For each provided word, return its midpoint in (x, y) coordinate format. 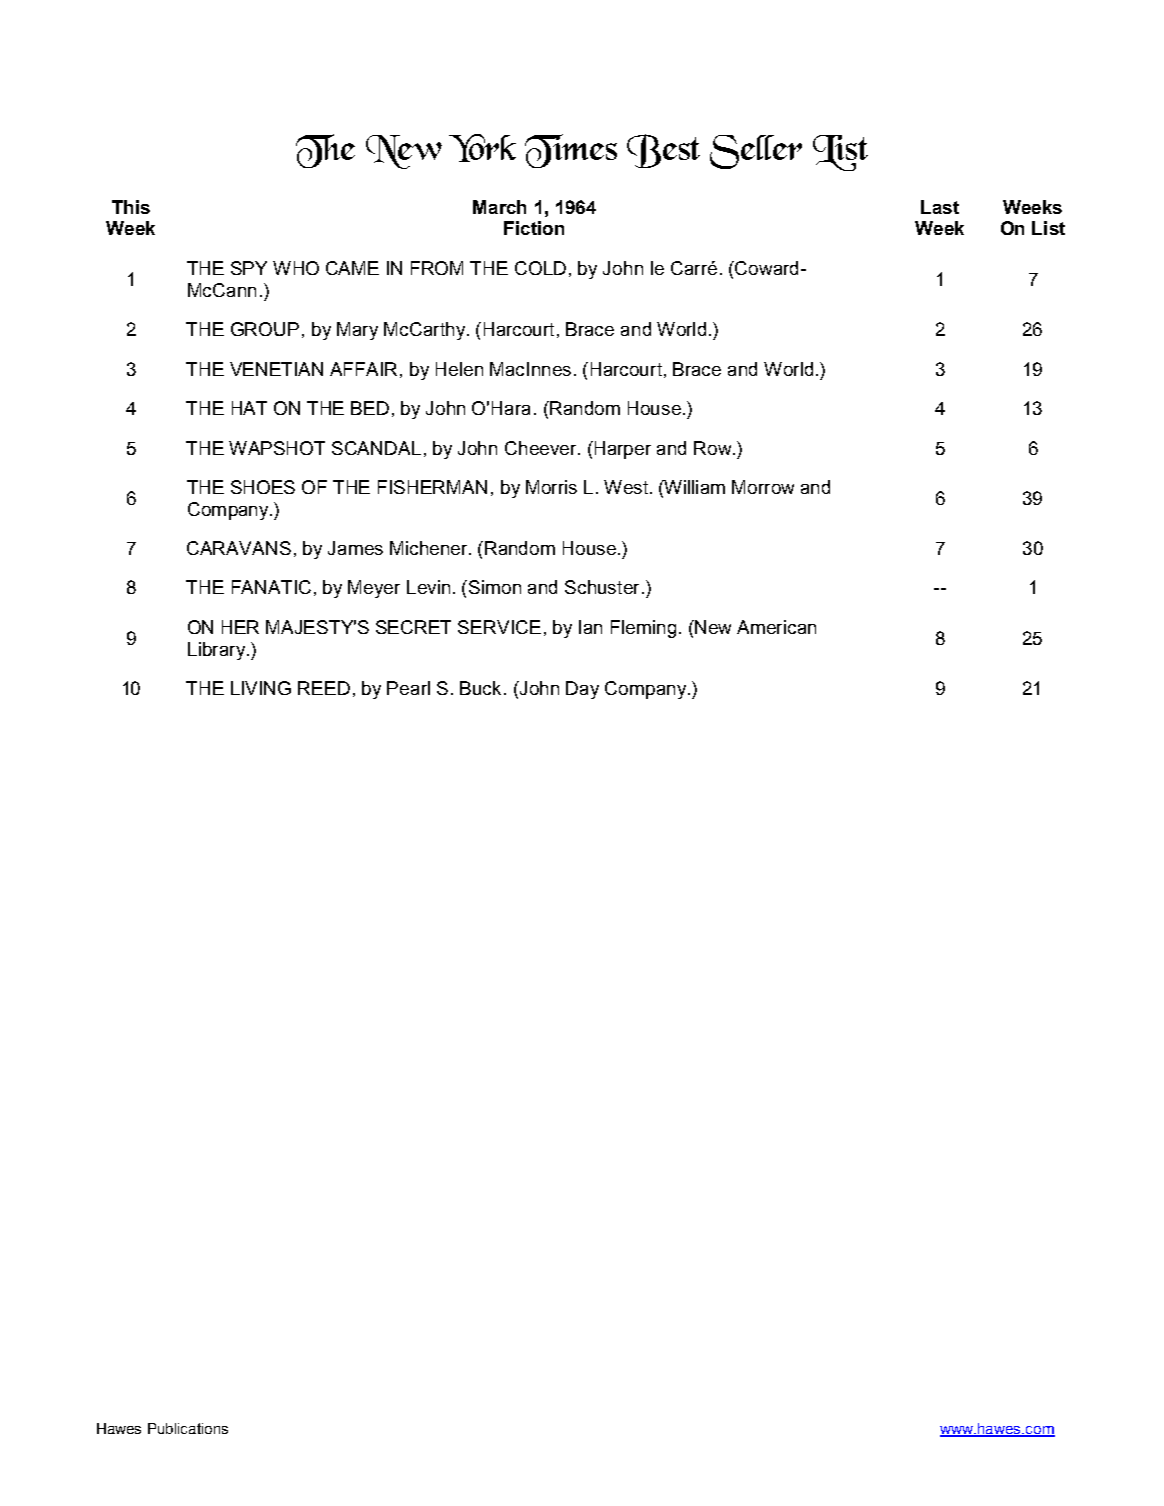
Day (582, 690)
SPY (249, 268)
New (712, 627)
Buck (480, 688)
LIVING (261, 688)
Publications (188, 1428)
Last (940, 207)
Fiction (534, 228)
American (776, 627)
